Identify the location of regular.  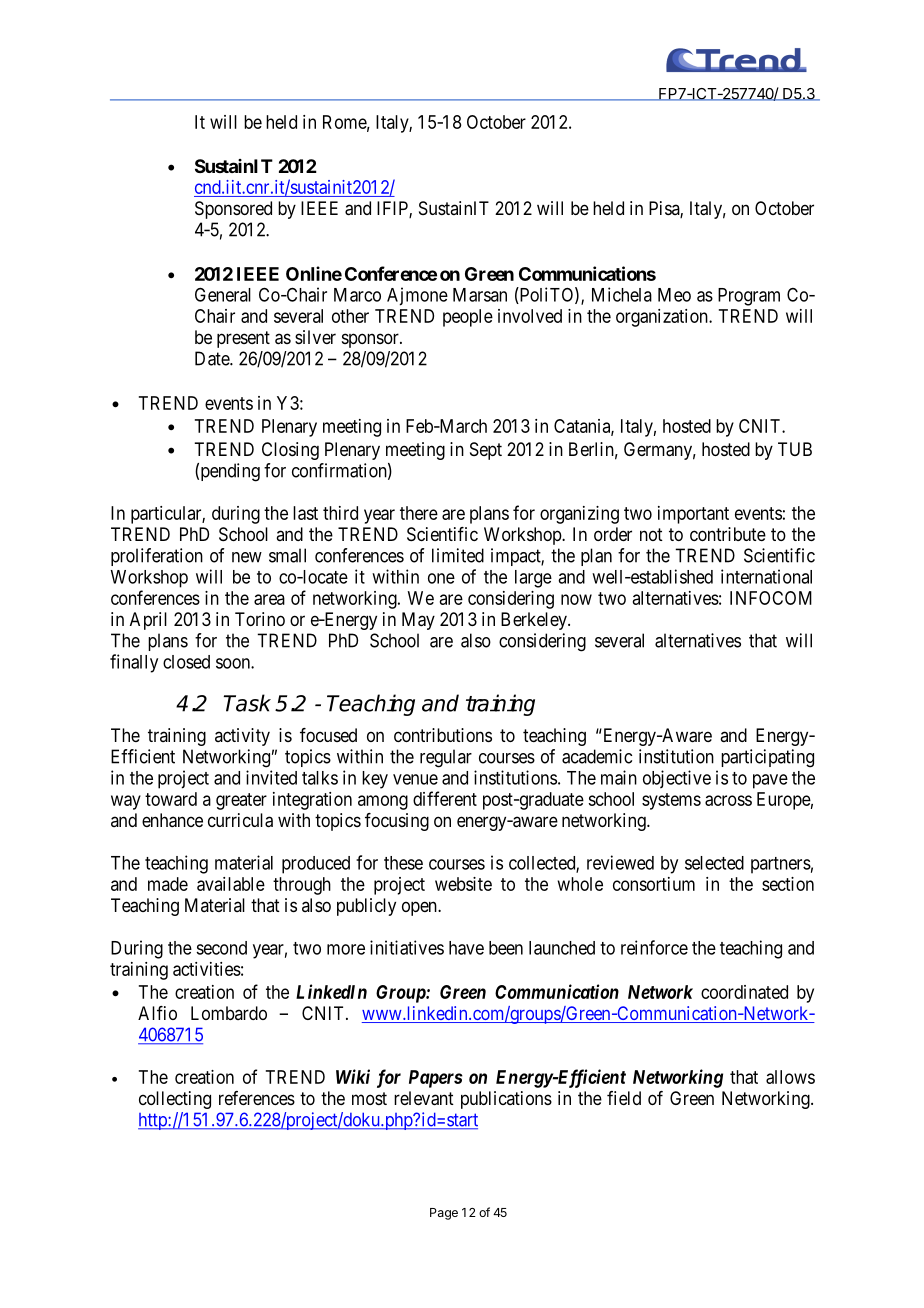
(446, 758).
